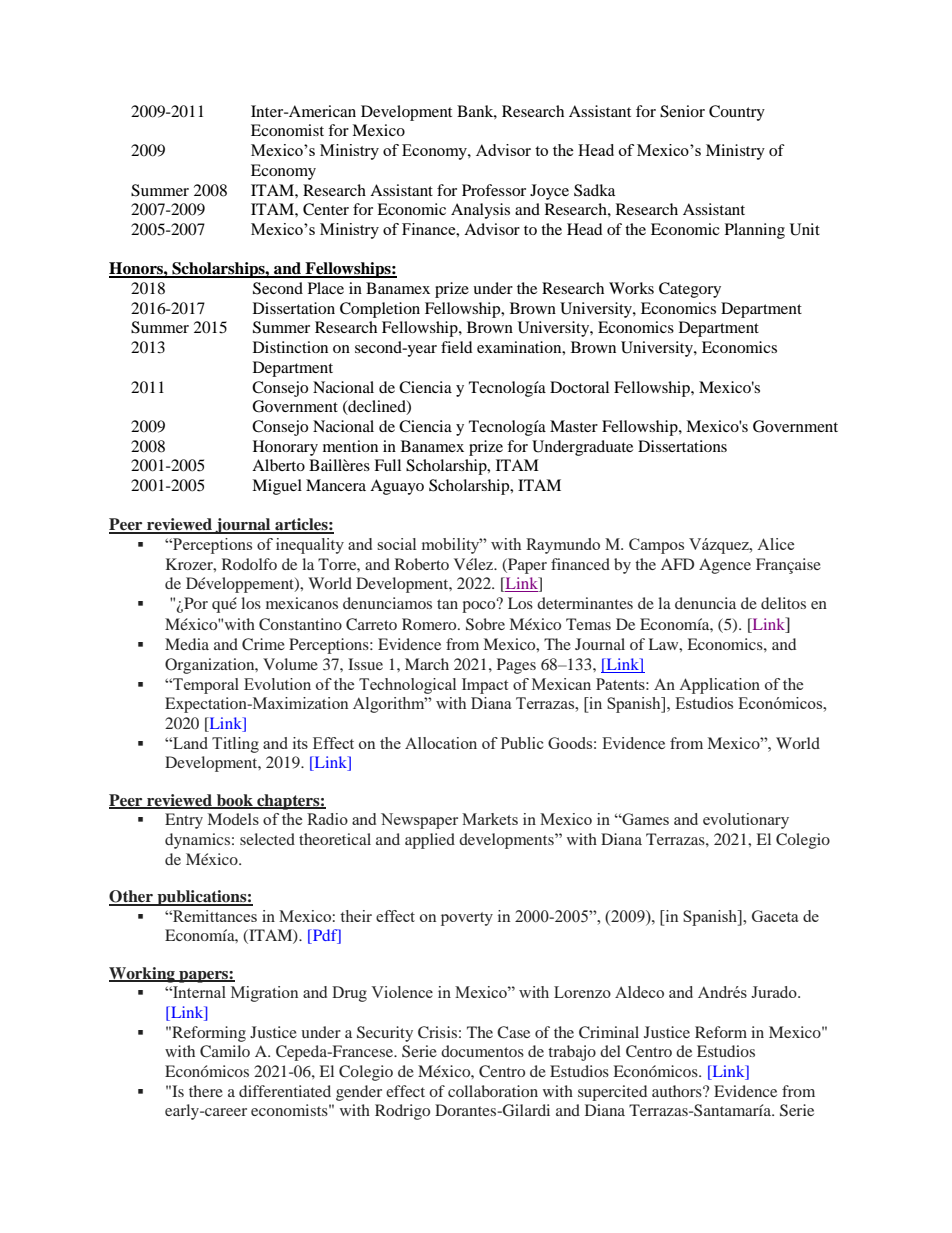 The width and height of the document is (952, 1233). What do you see at coordinates (737, 113) in the document?
I see `Country` at bounding box center [737, 113].
